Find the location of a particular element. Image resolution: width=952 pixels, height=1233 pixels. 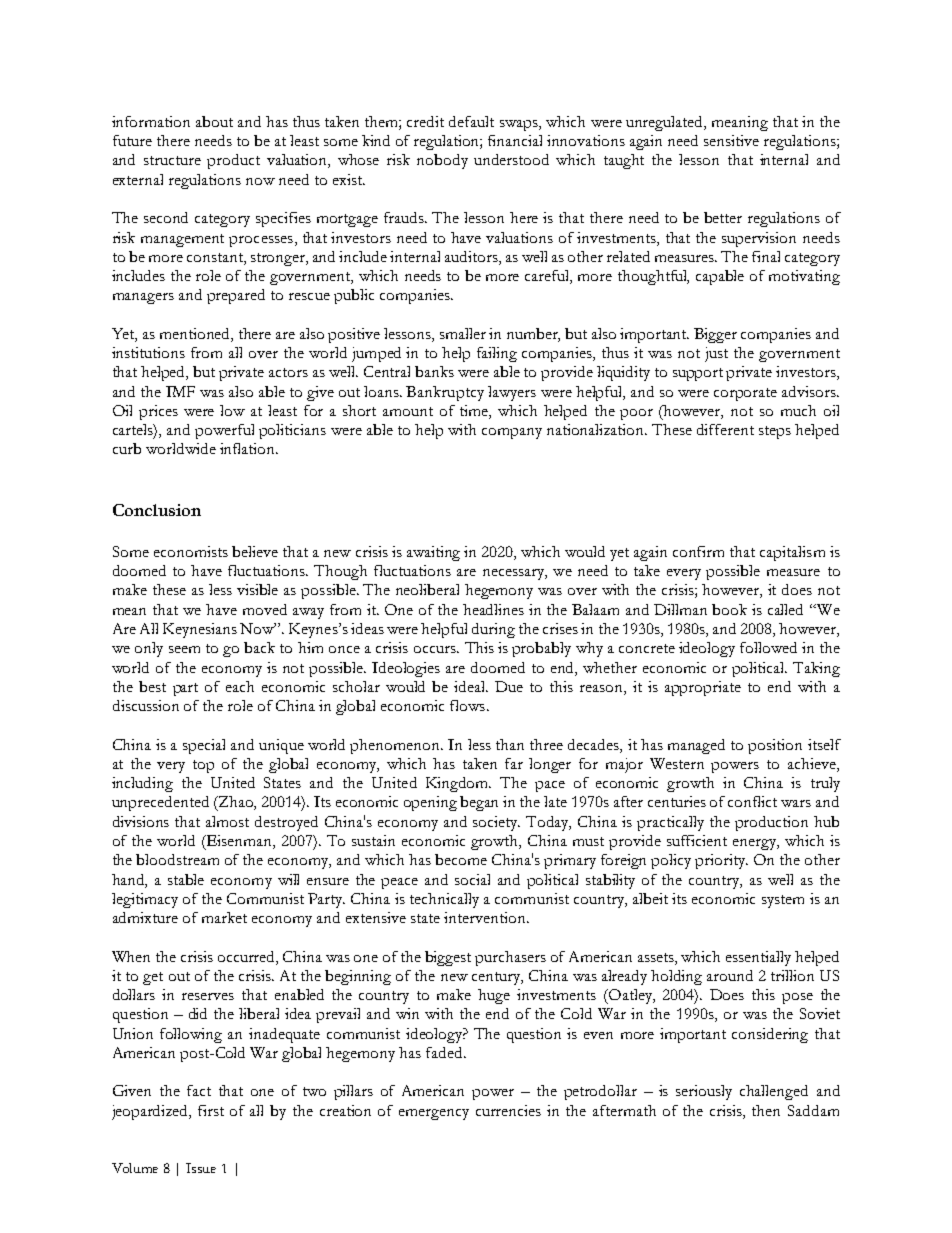

IMF is located at coordinates (180, 391).
